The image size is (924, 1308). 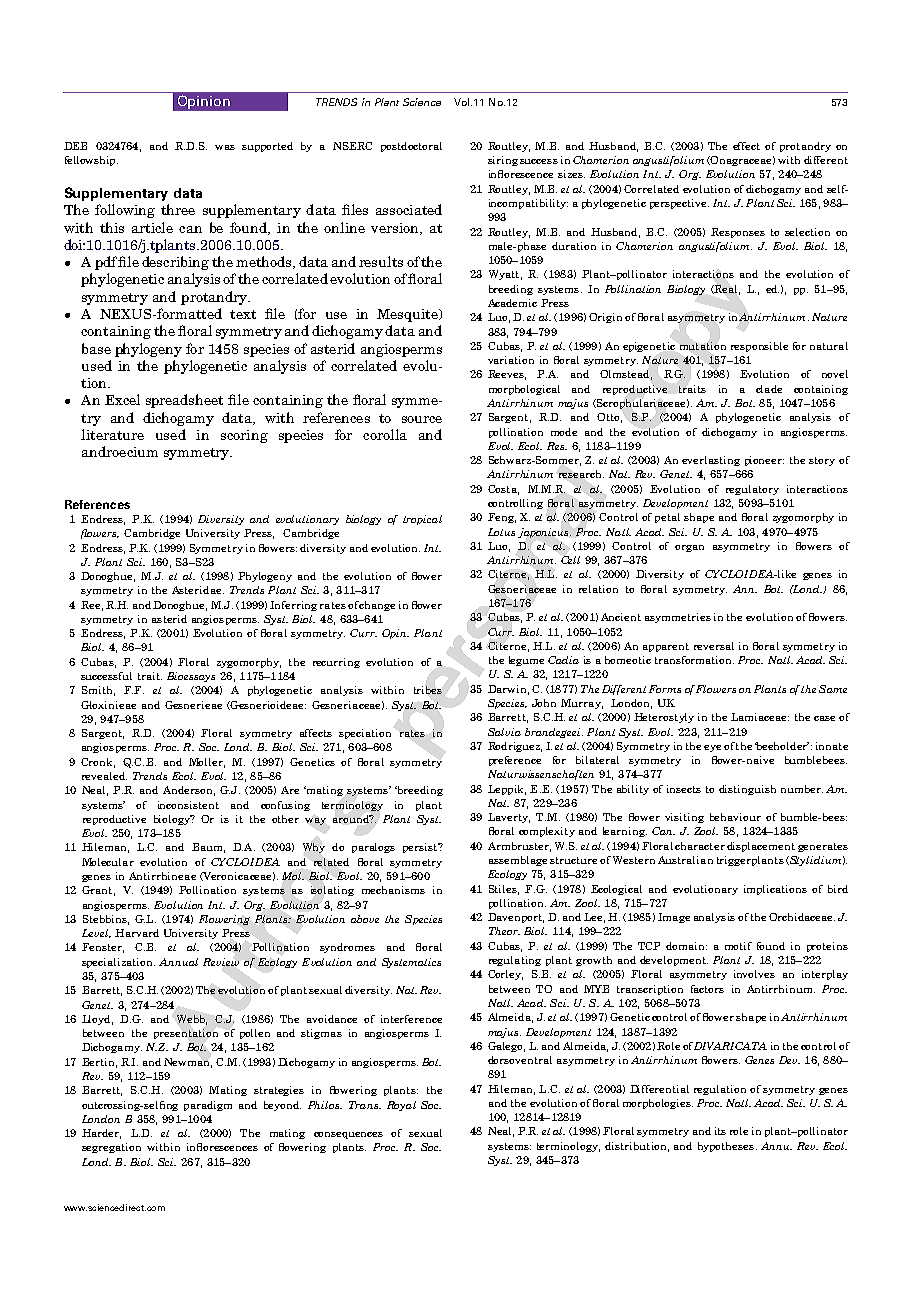 I want to click on Bioessays, so click(x=191, y=677).
